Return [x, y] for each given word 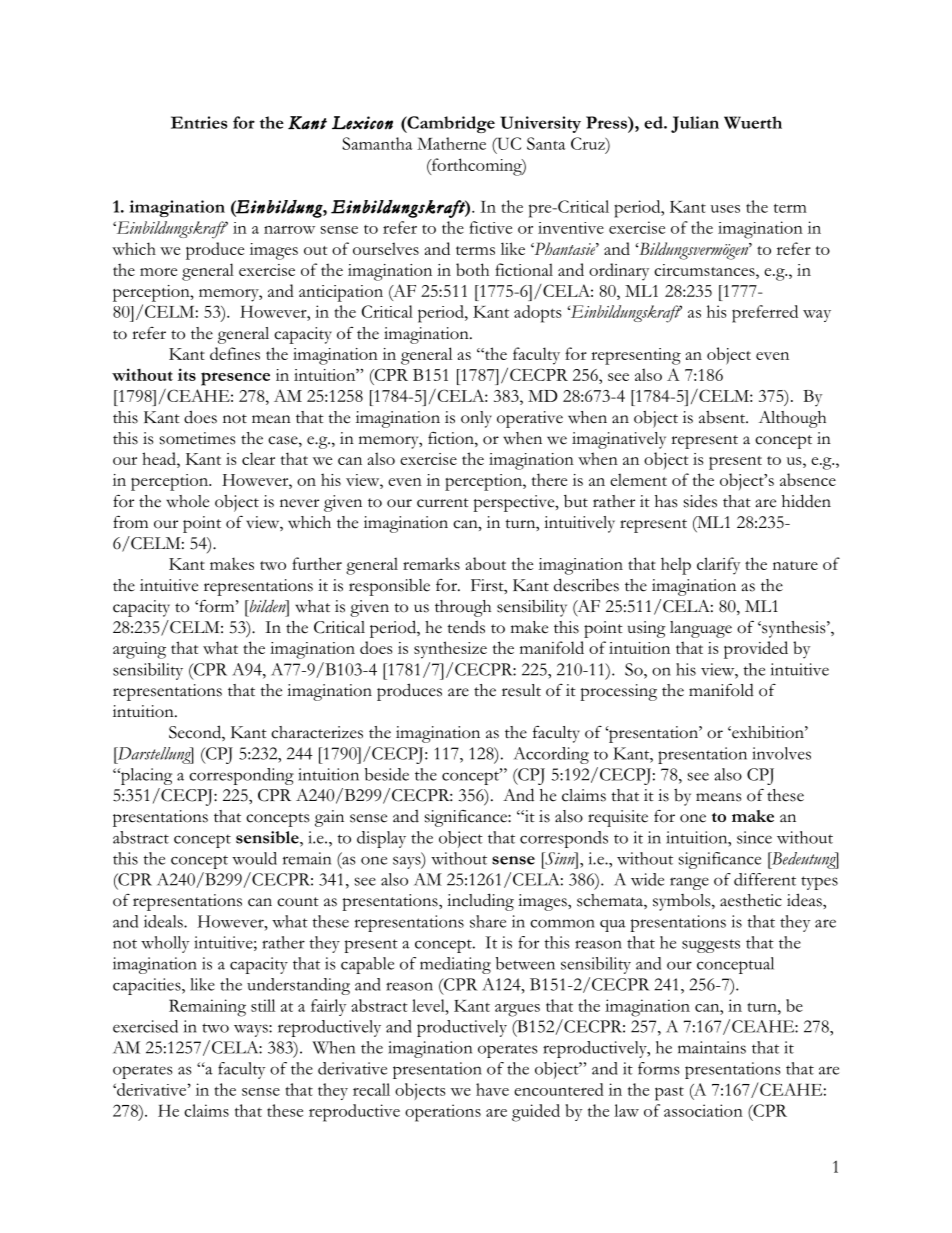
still [263, 1005]
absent [723, 417]
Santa [546, 143]
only [476, 419]
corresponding [241, 776]
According [551, 755]
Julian [695, 124]
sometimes [197, 438]
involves [781, 753]
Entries [199, 122]
